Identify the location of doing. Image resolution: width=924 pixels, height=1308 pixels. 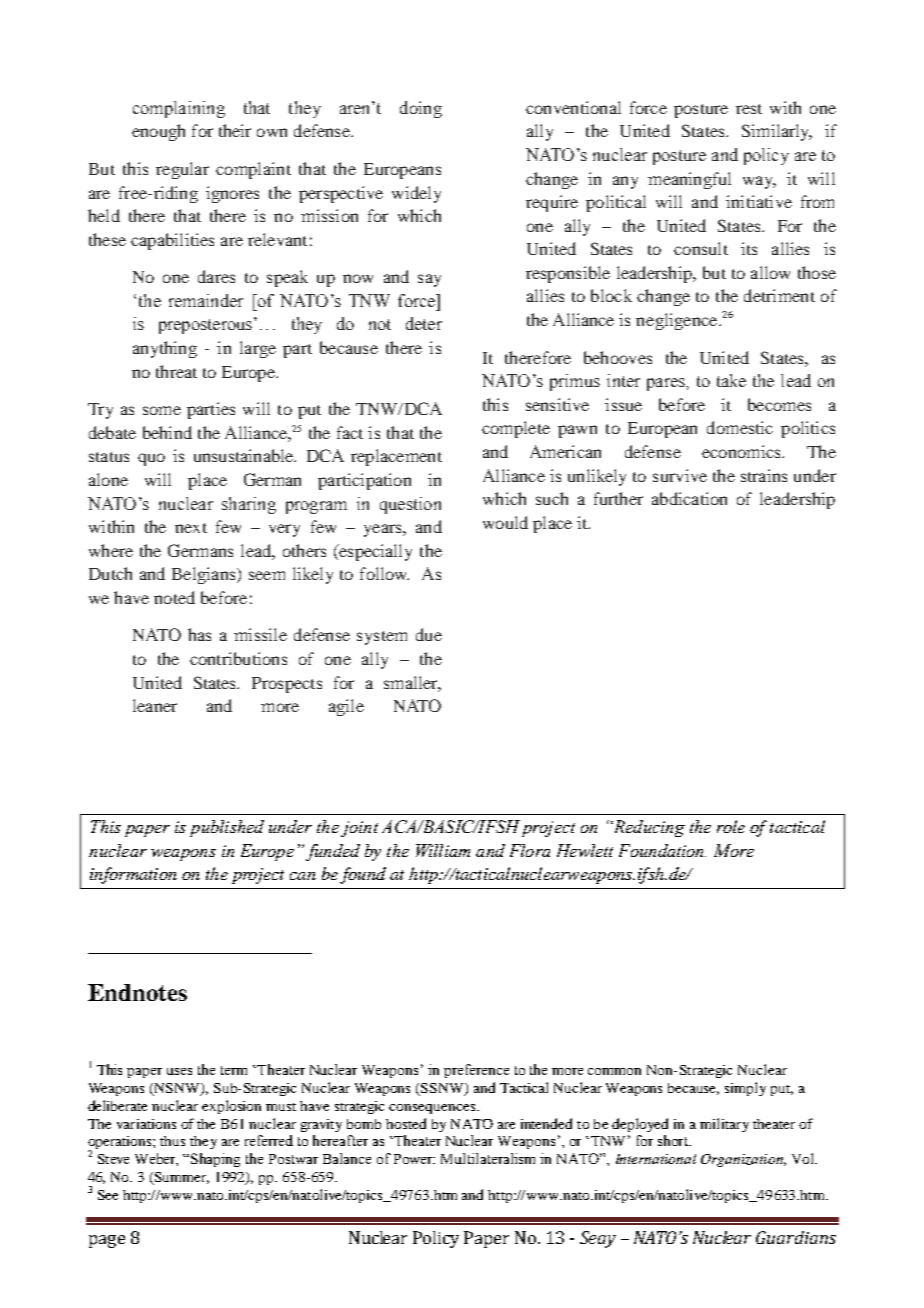
(421, 109).
